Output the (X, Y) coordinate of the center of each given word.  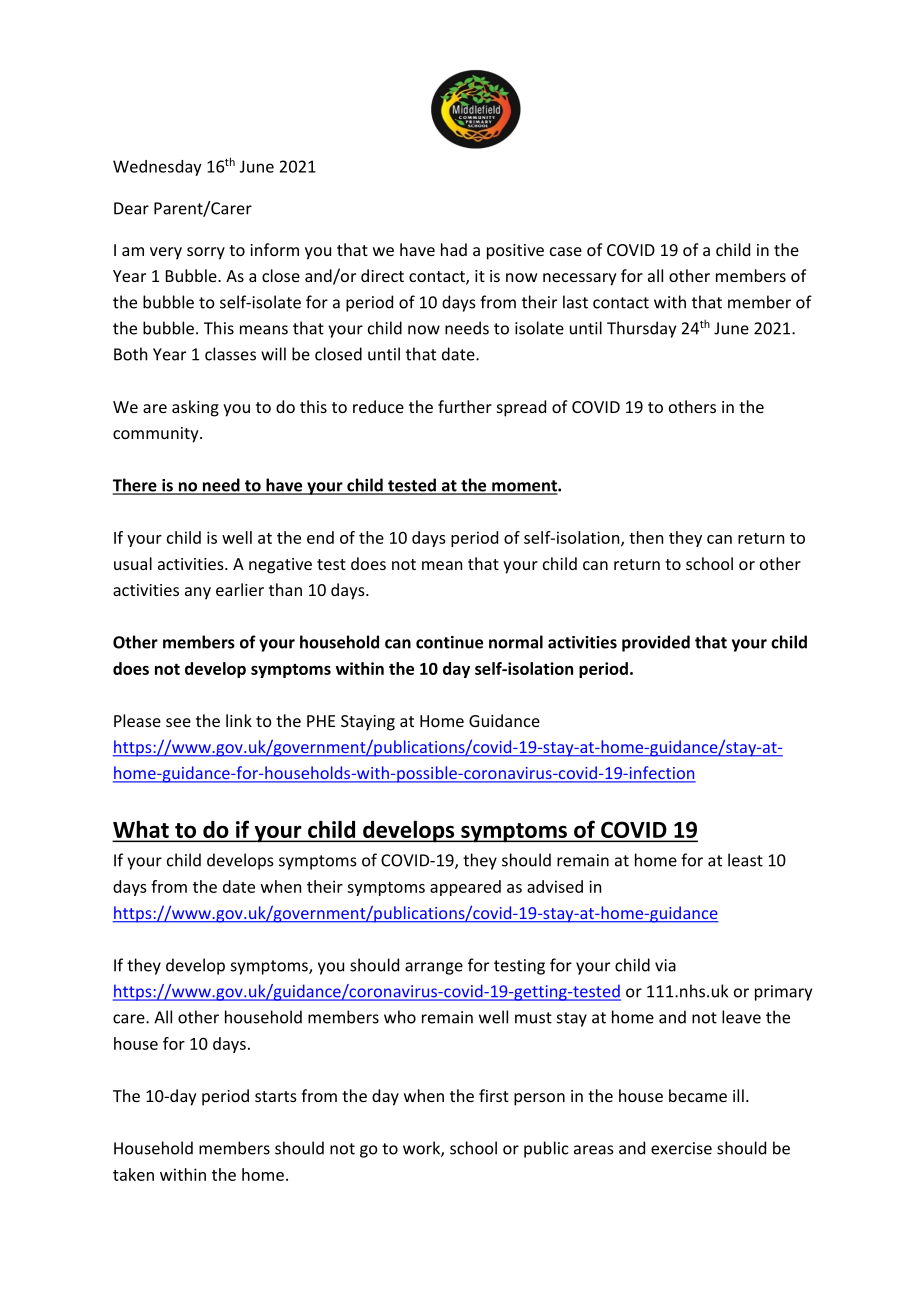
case (566, 251)
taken (133, 1174)
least (745, 860)
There (136, 486)
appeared (465, 888)
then (646, 537)
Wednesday (157, 168)
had (454, 249)
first (494, 1095)
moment (524, 487)
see (178, 722)
